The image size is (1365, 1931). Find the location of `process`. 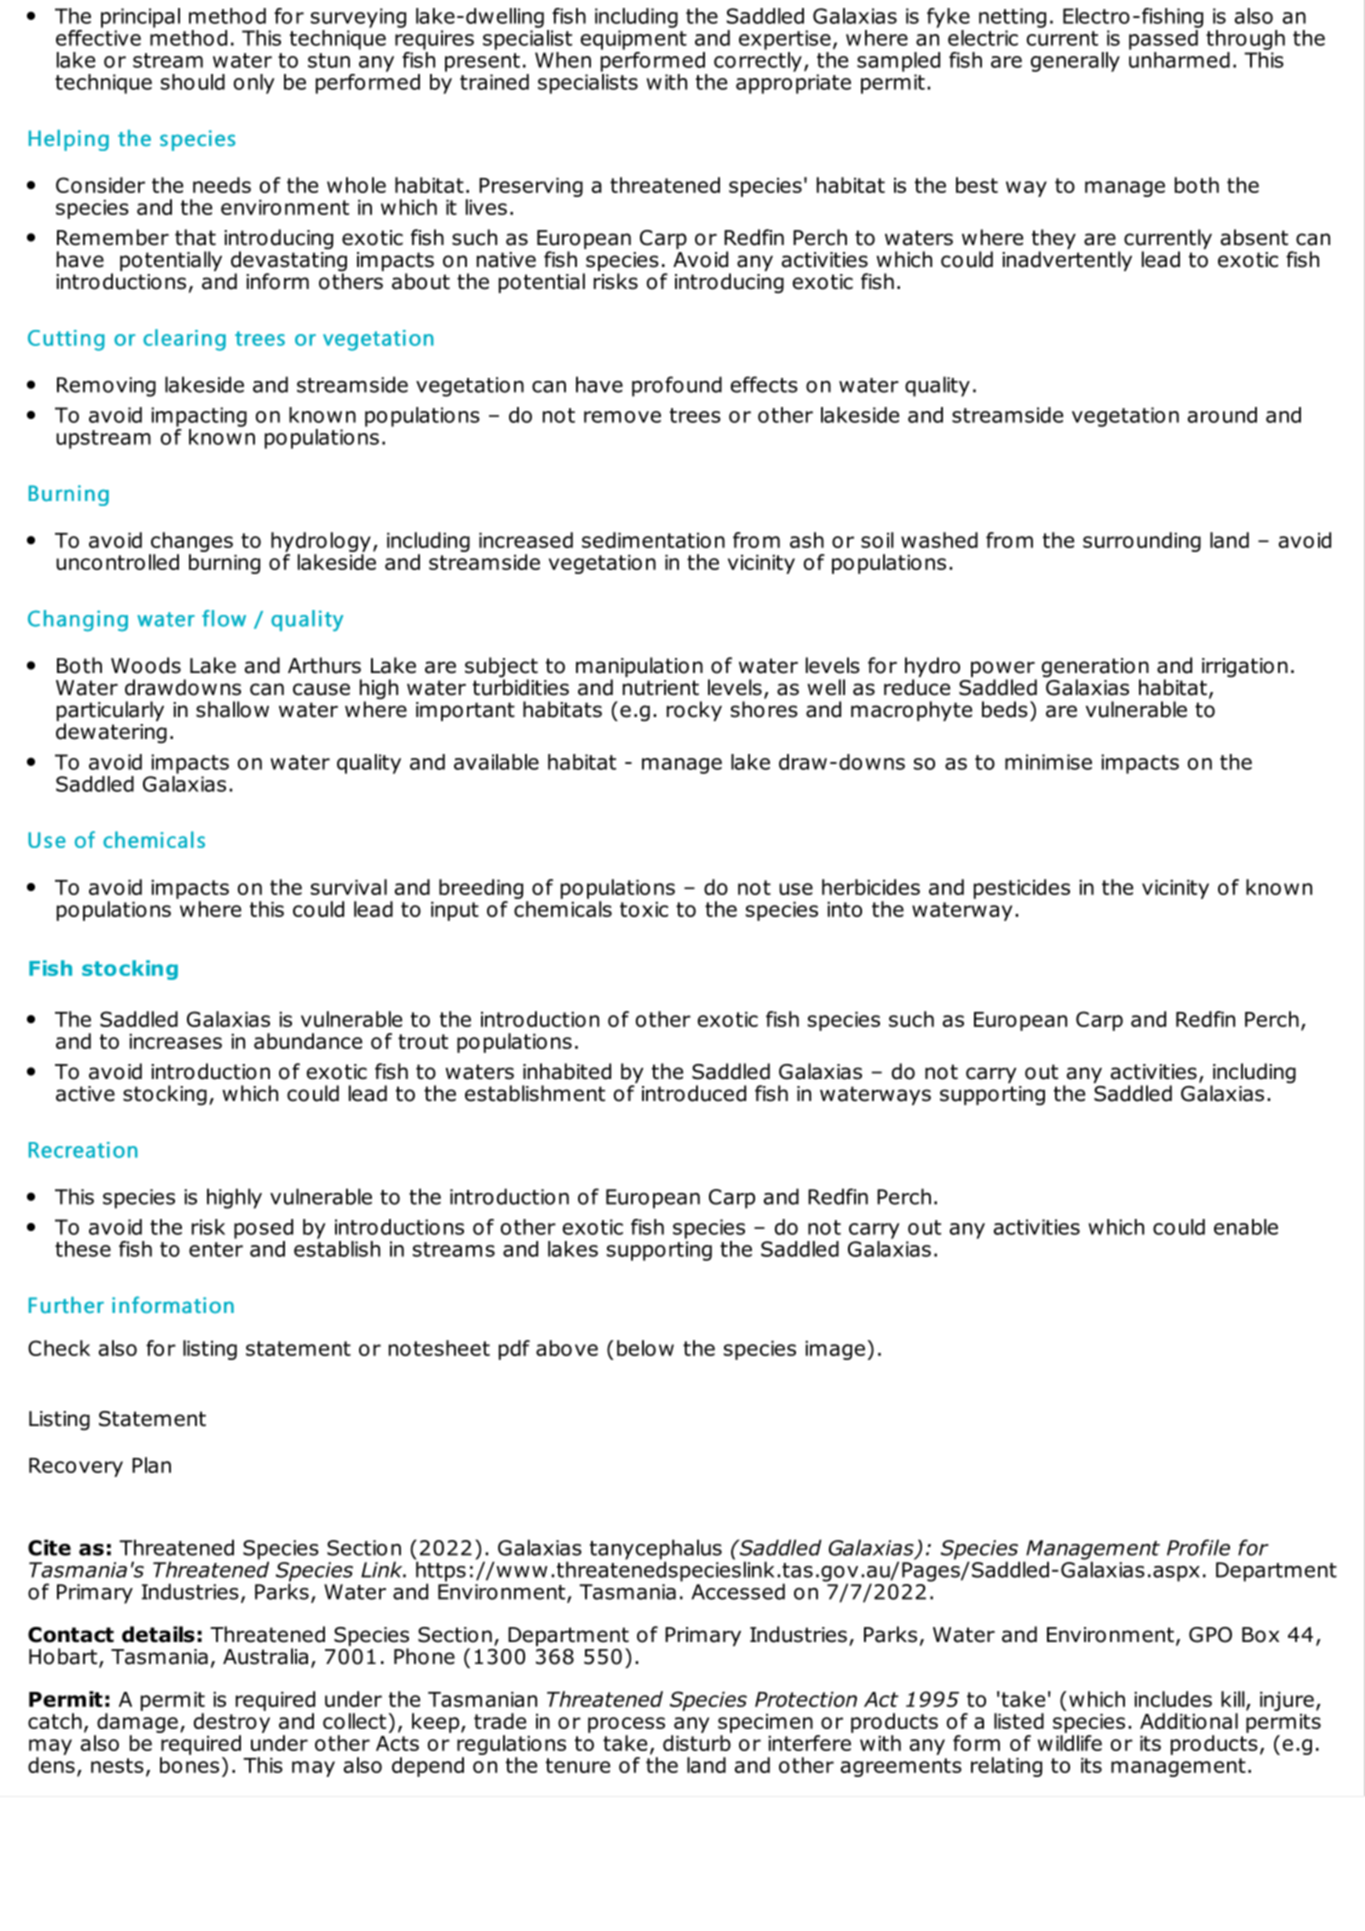

process is located at coordinates (626, 1725).
